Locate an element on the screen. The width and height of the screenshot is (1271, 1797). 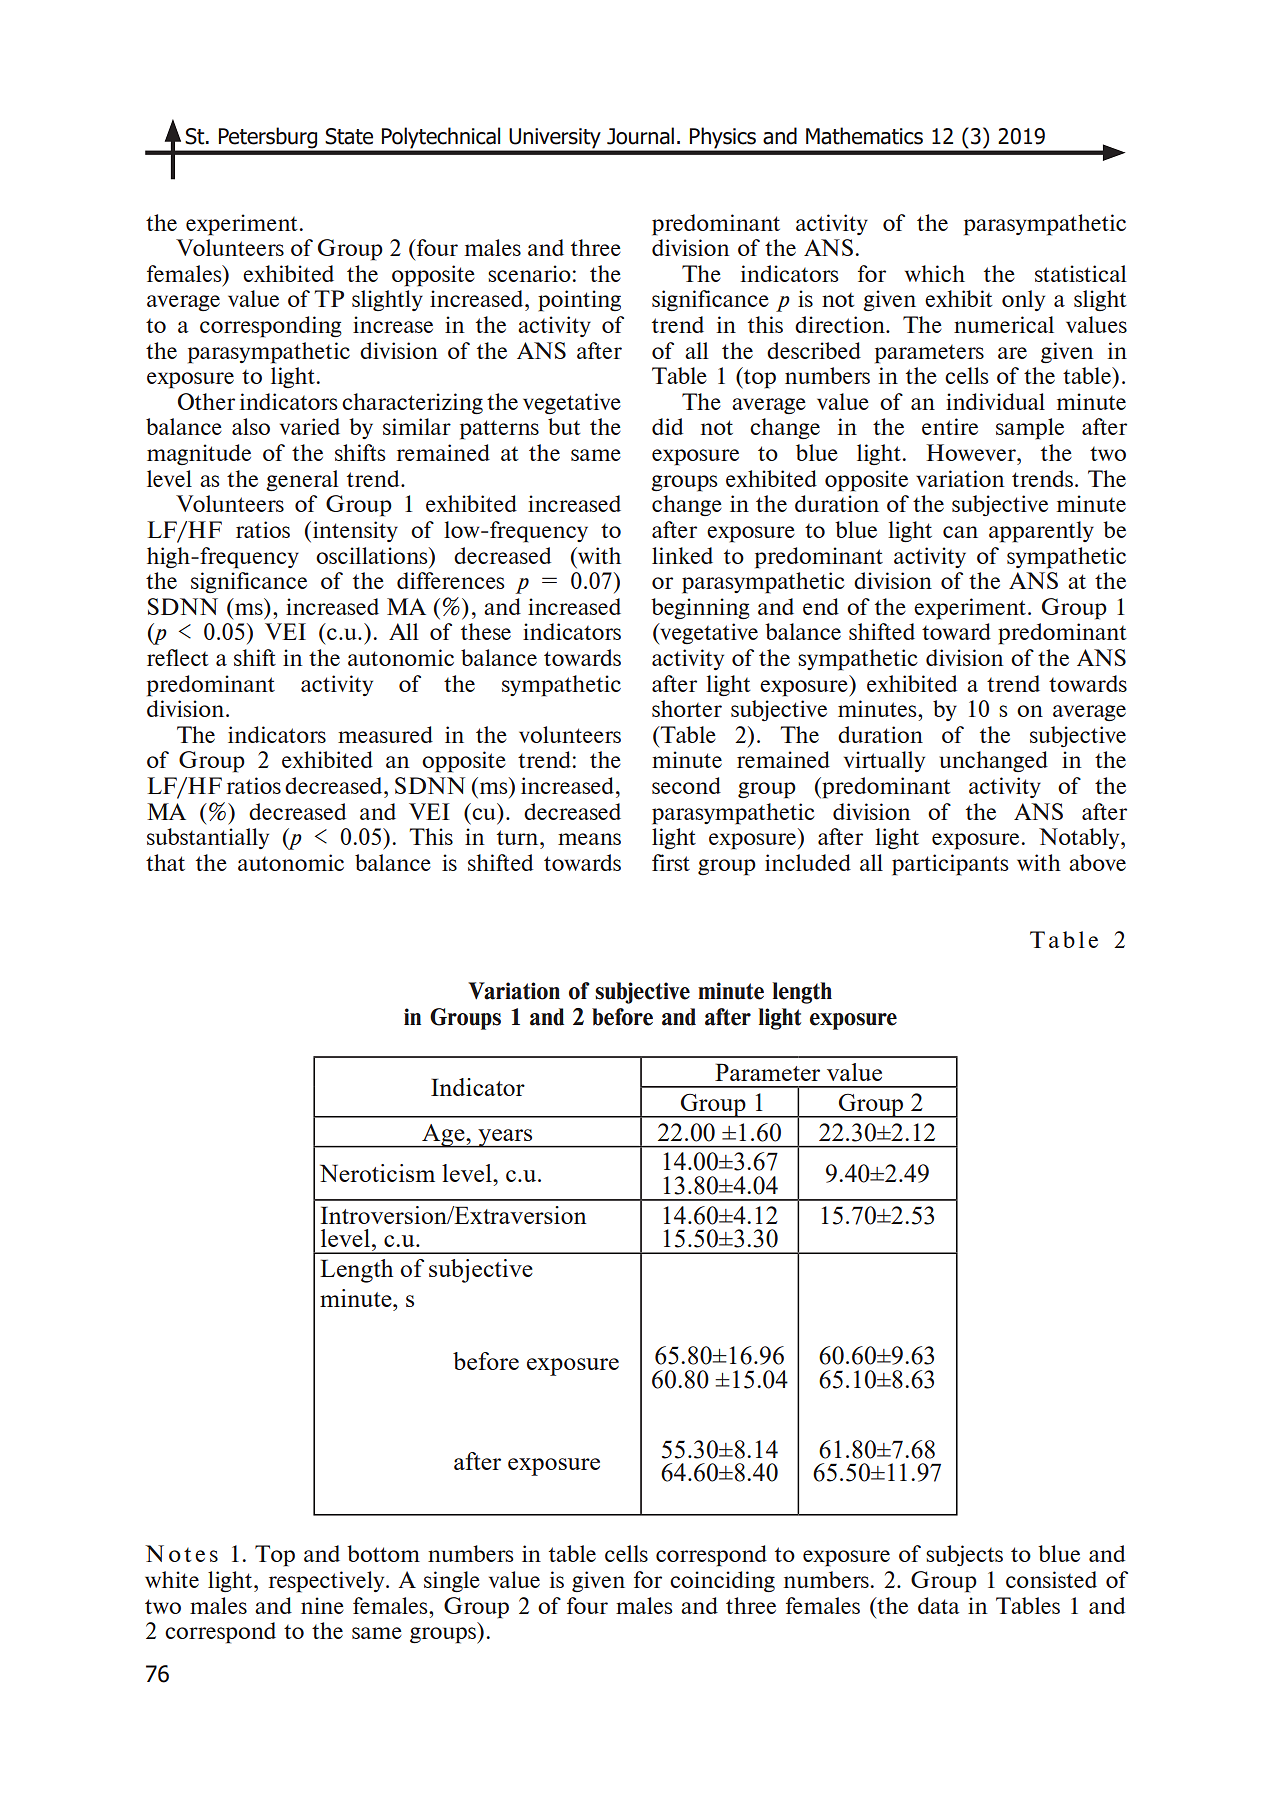
which is located at coordinates (935, 273).
